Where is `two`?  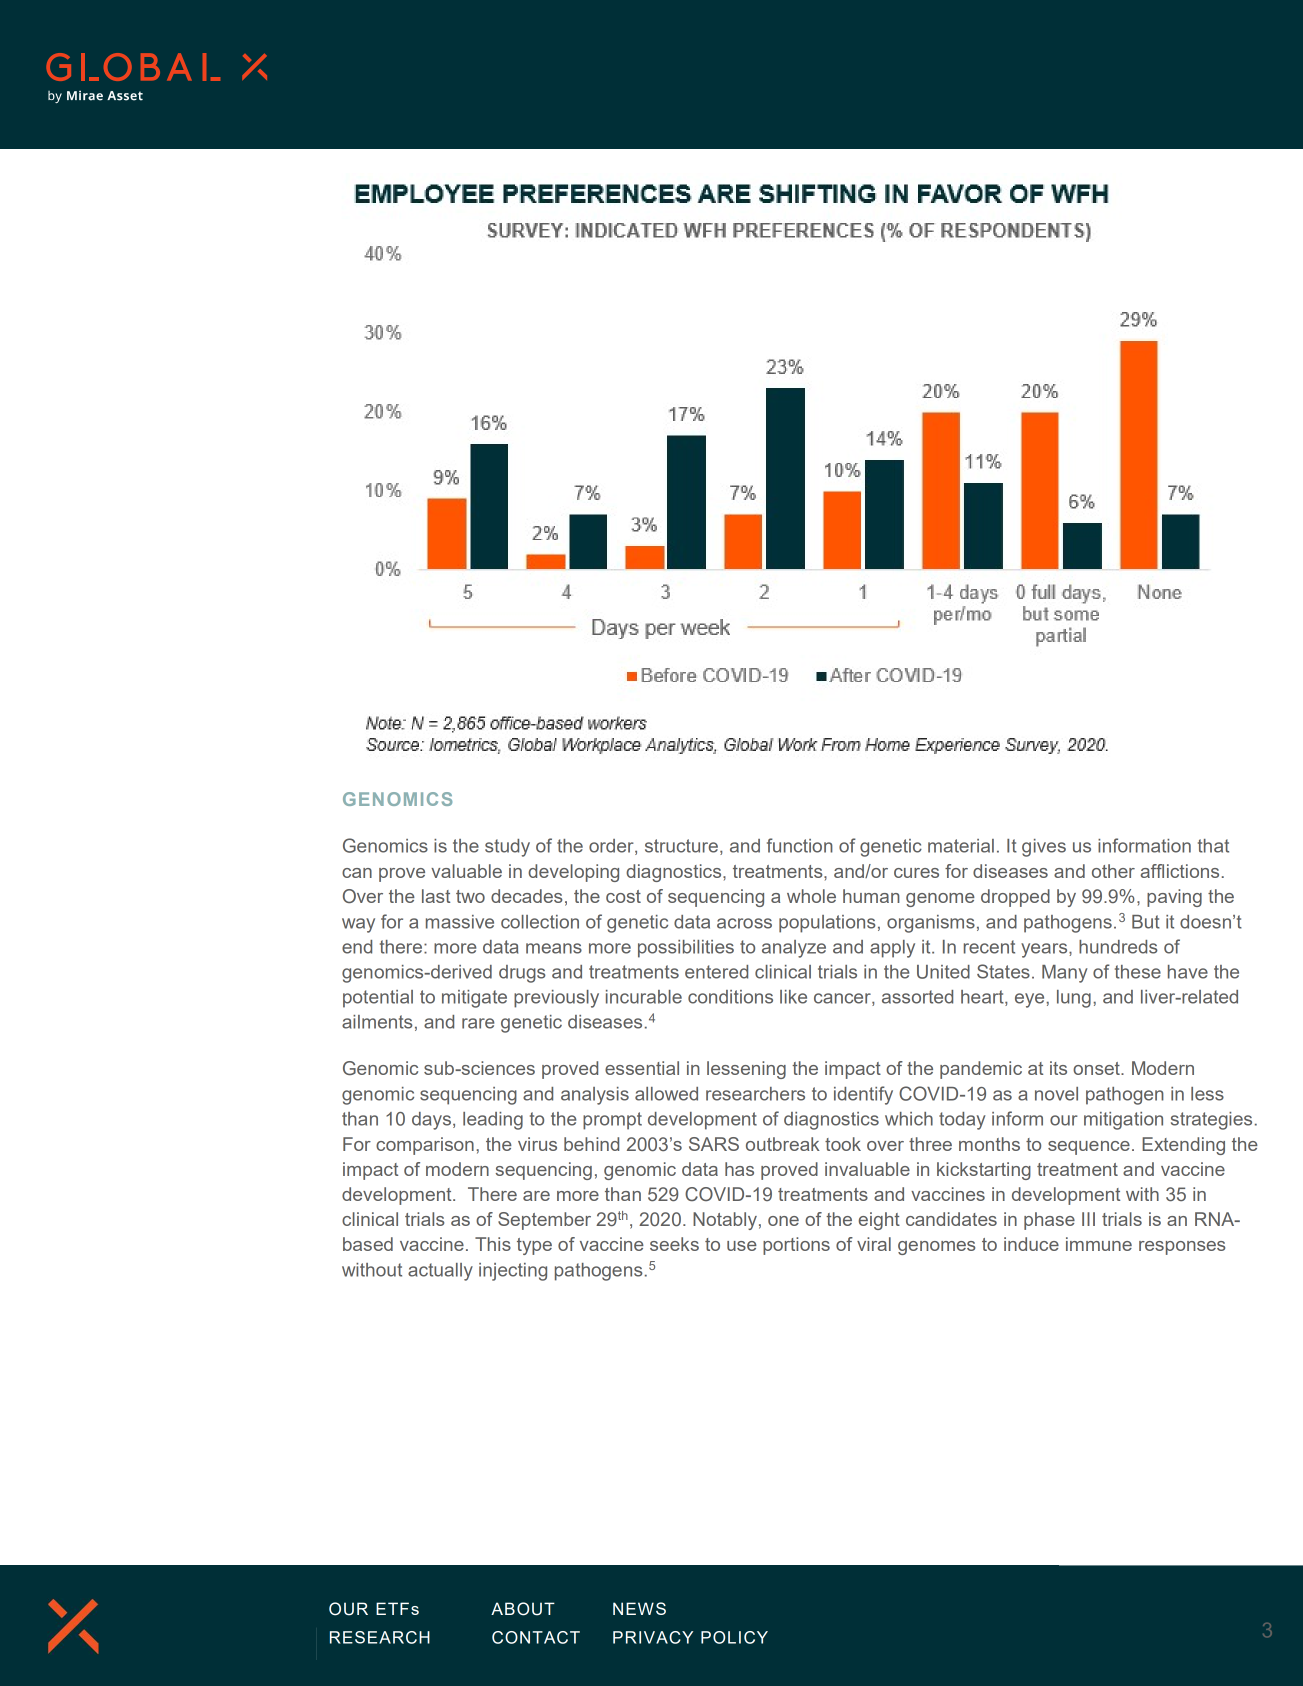
two is located at coordinates (470, 896).
